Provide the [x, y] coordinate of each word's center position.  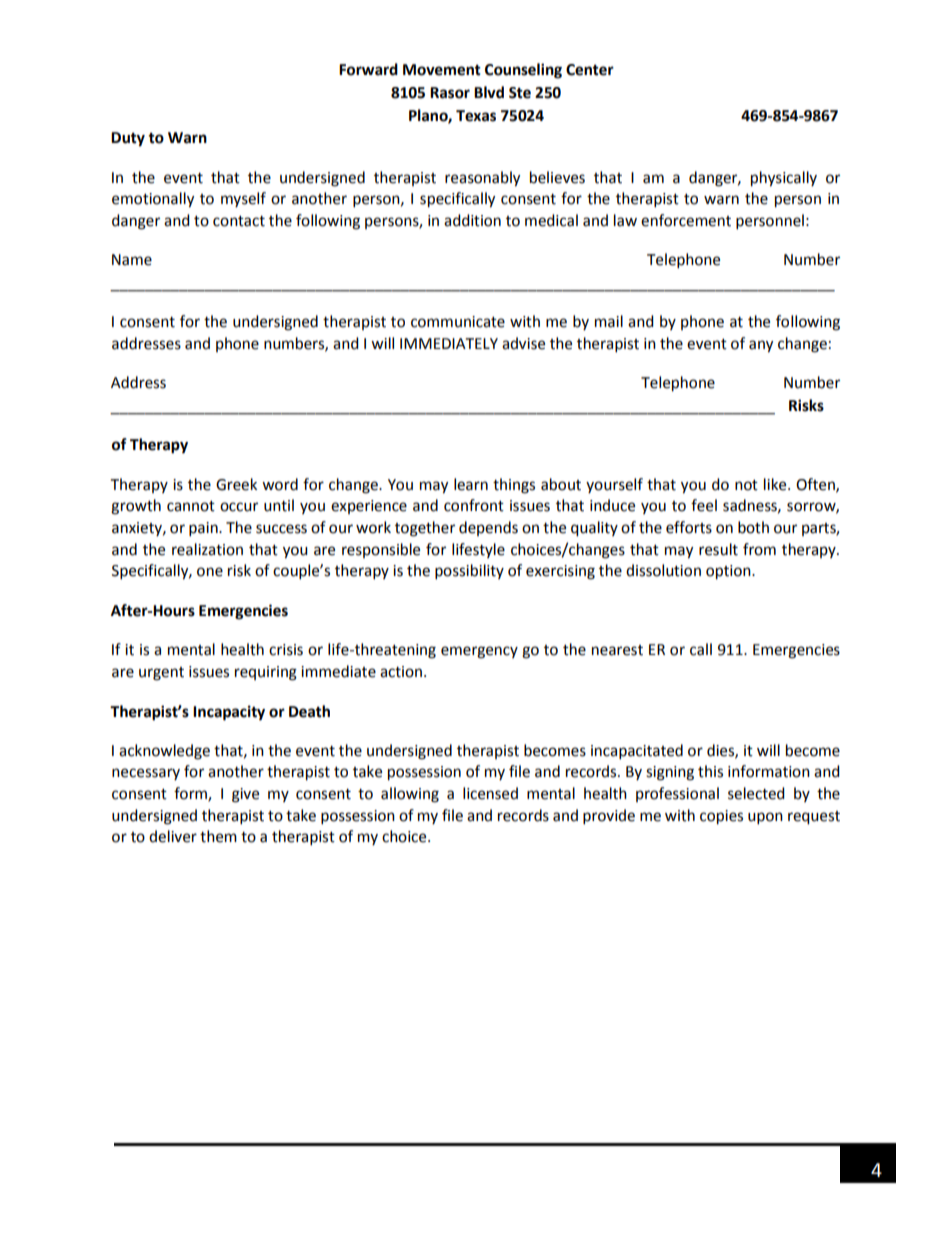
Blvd [489, 92]
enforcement [686, 220]
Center [590, 70]
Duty [128, 139]
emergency [479, 652]
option [729, 572]
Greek [236, 484]
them [218, 836]
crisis [286, 650]
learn [471, 484]
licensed [490, 793]
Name [132, 260]
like [776, 484]
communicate [458, 322]
